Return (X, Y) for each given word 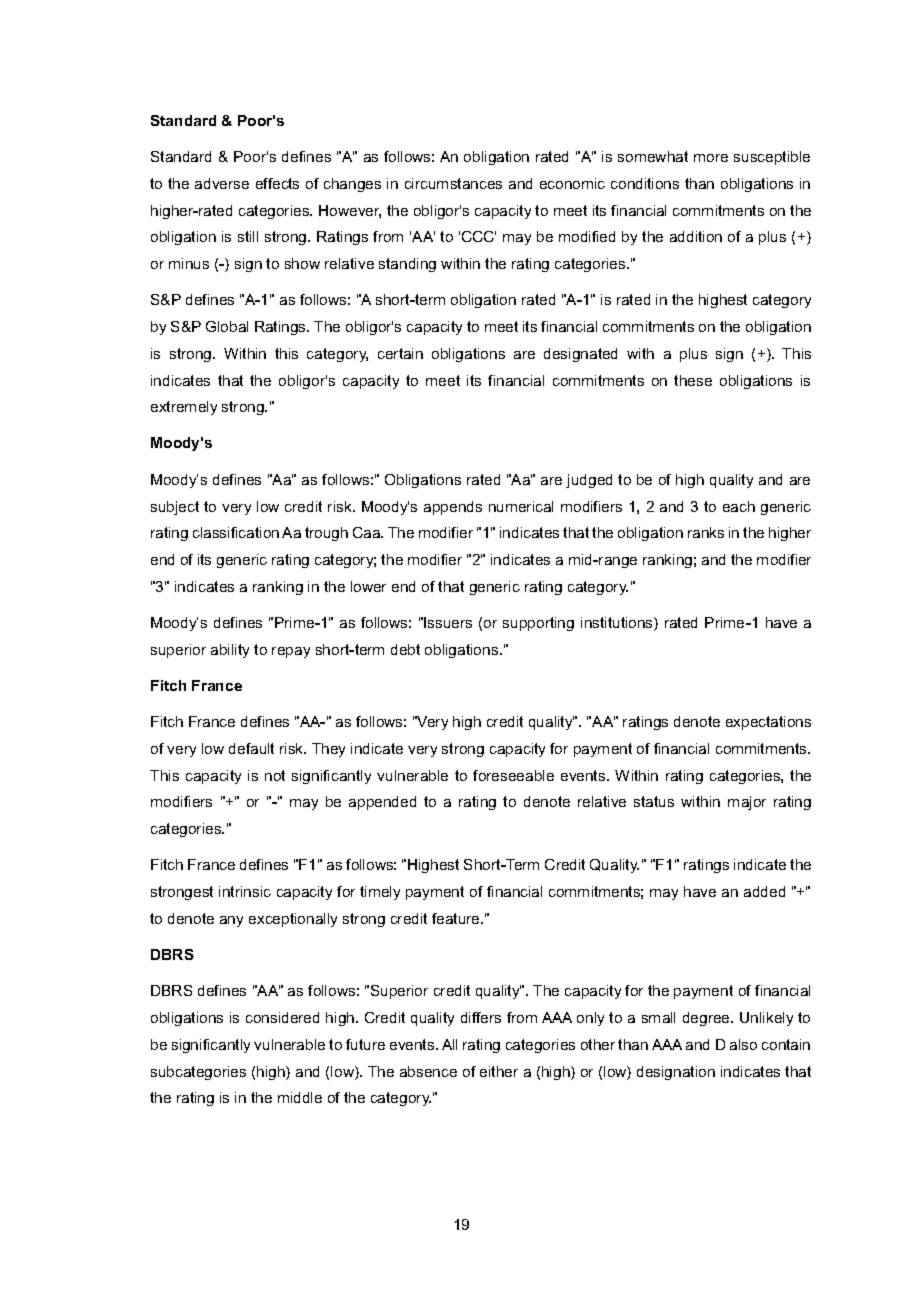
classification (236, 532)
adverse (222, 183)
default (251, 748)
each (739, 506)
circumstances (453, 183)
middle (300, 1097)
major (747, 803)
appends (453, 508)
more (711, 158)
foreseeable (513, 775)
